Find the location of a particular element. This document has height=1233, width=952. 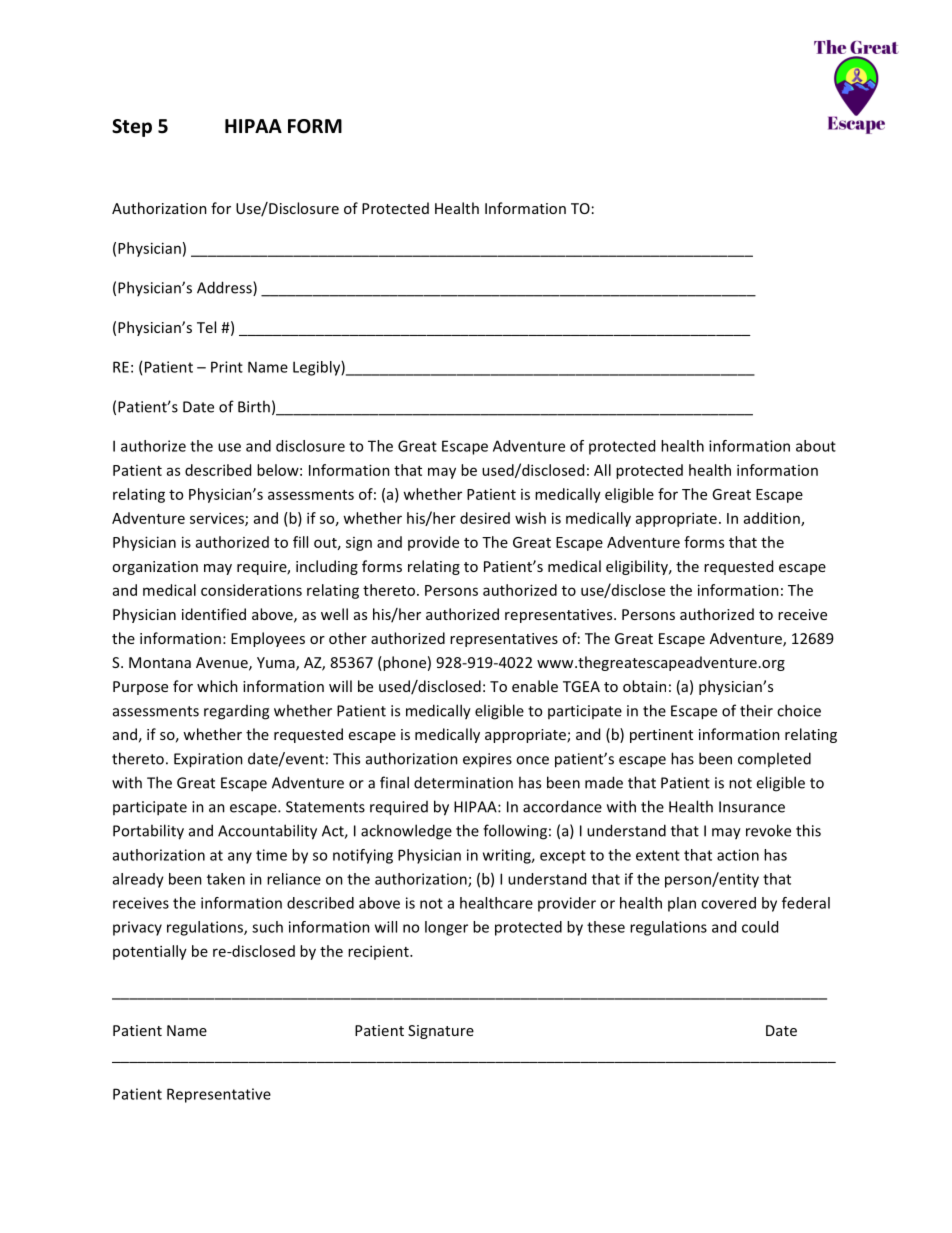

about is located at coordinates (816, 446).
